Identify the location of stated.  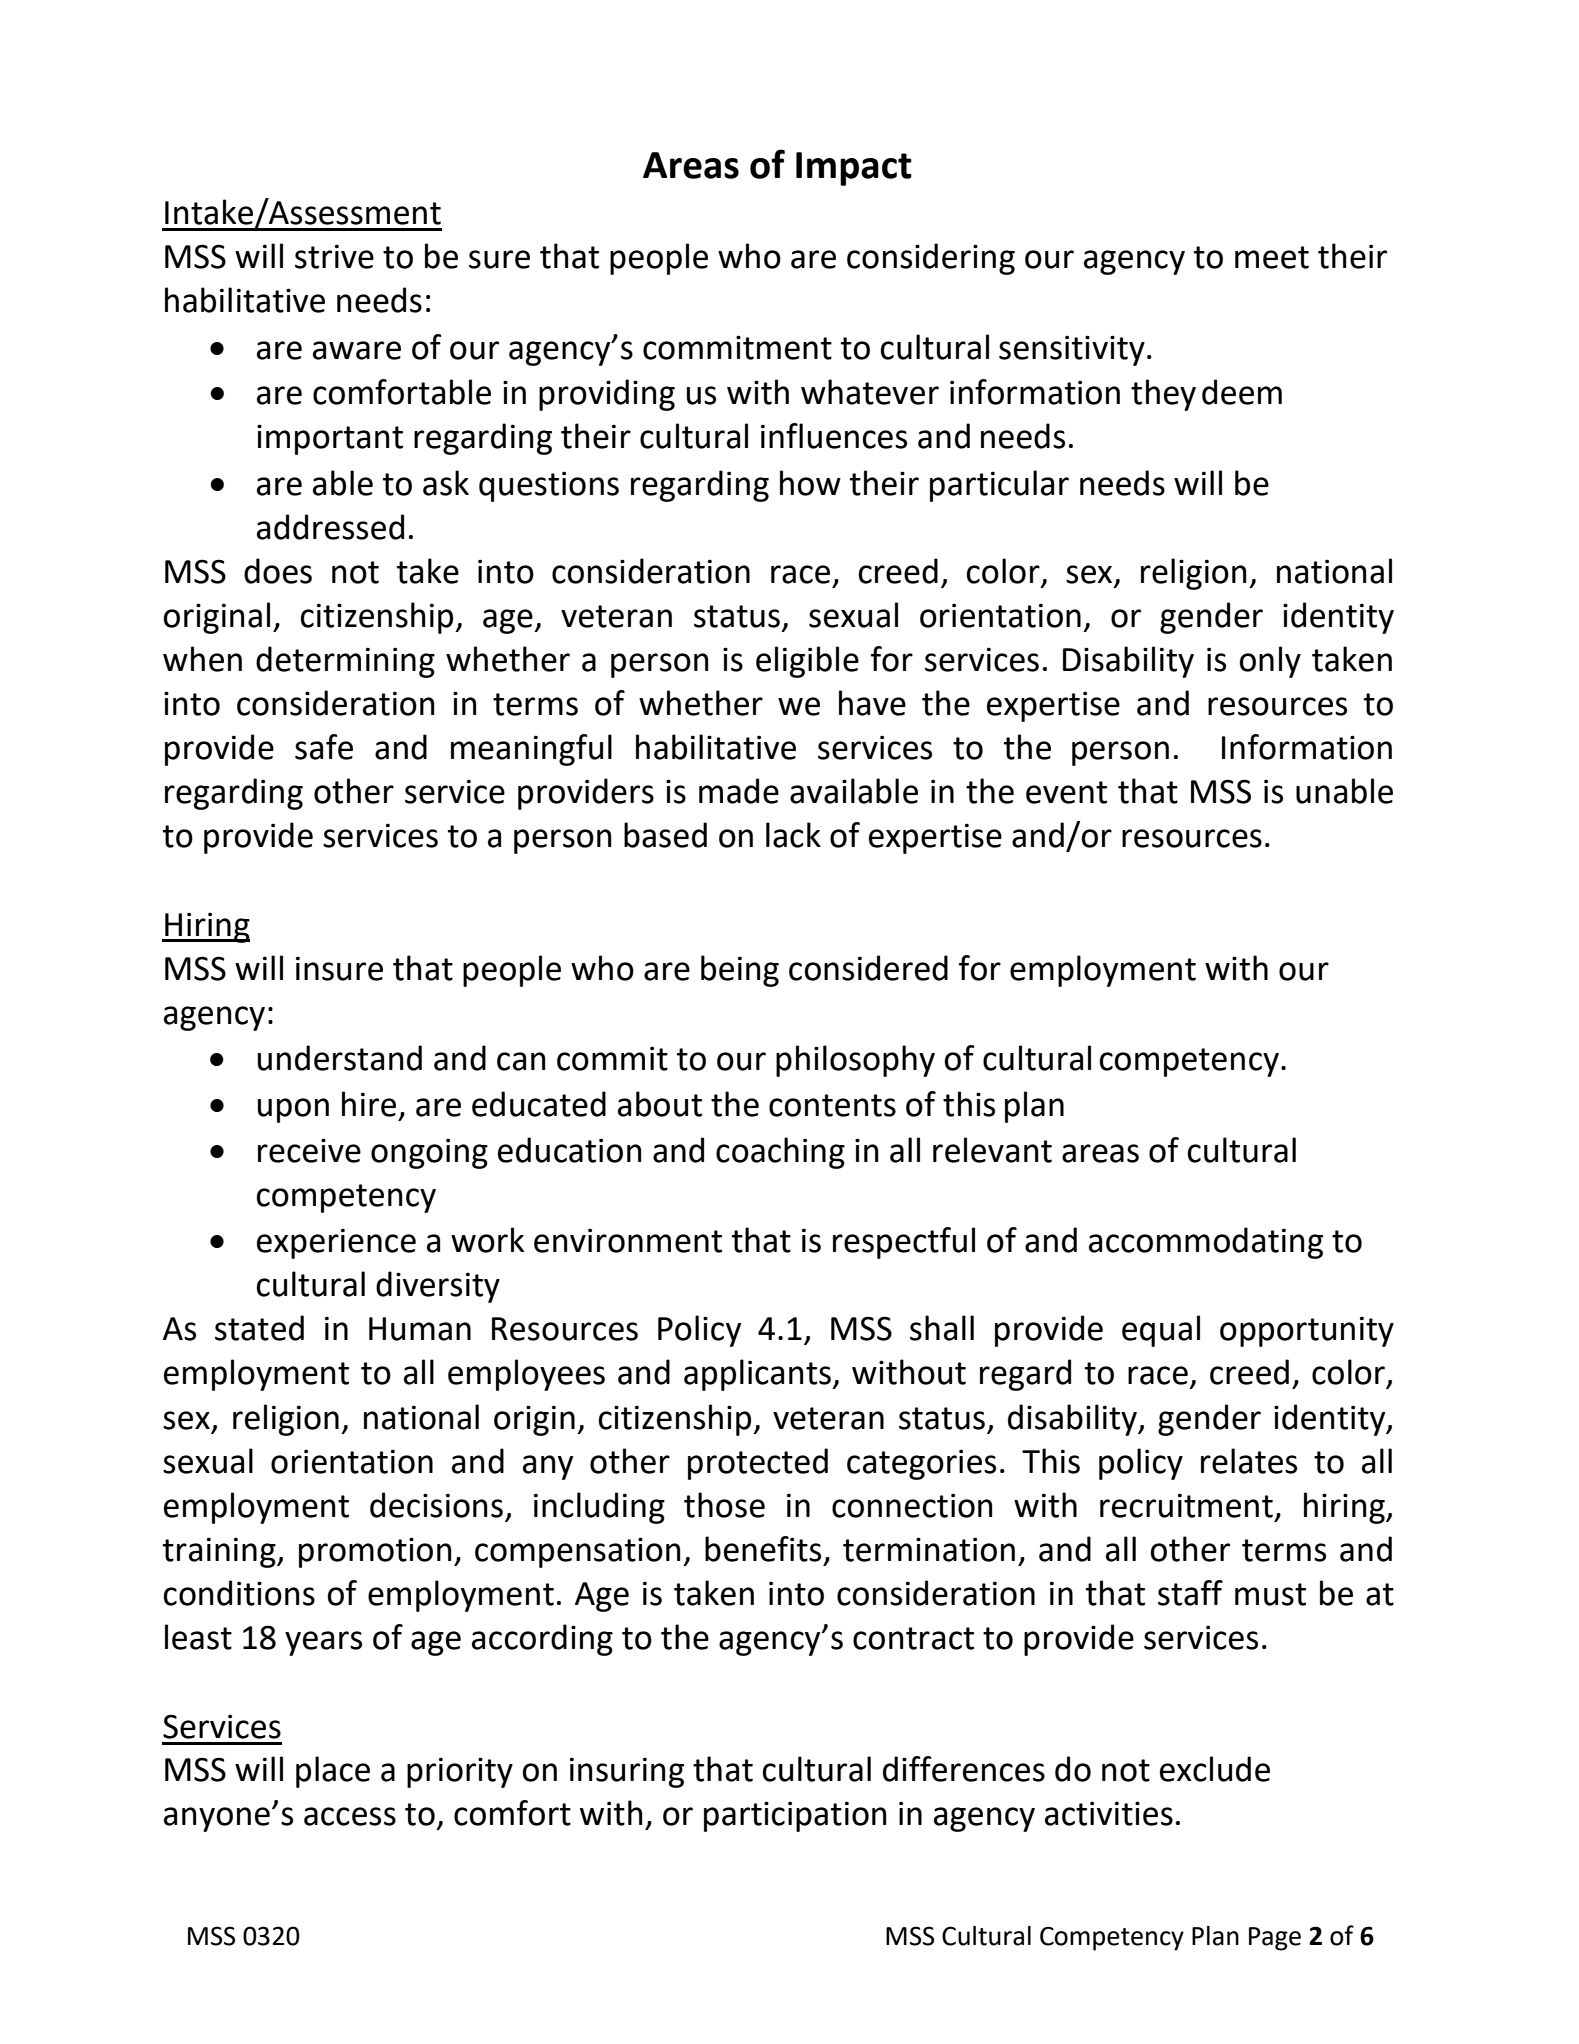
(259, 1328).
